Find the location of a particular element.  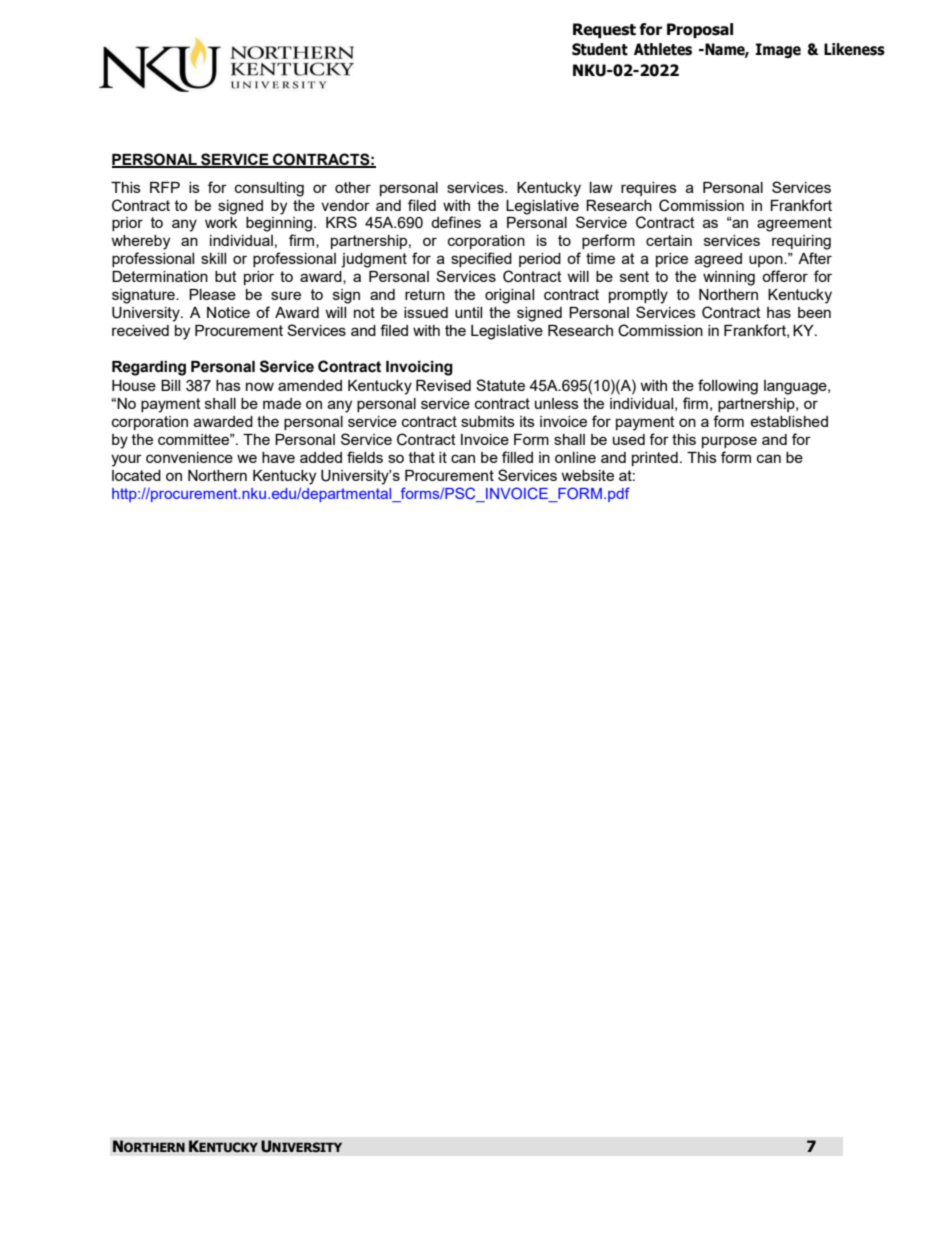

Notice is located at coordinates (228, 312).
